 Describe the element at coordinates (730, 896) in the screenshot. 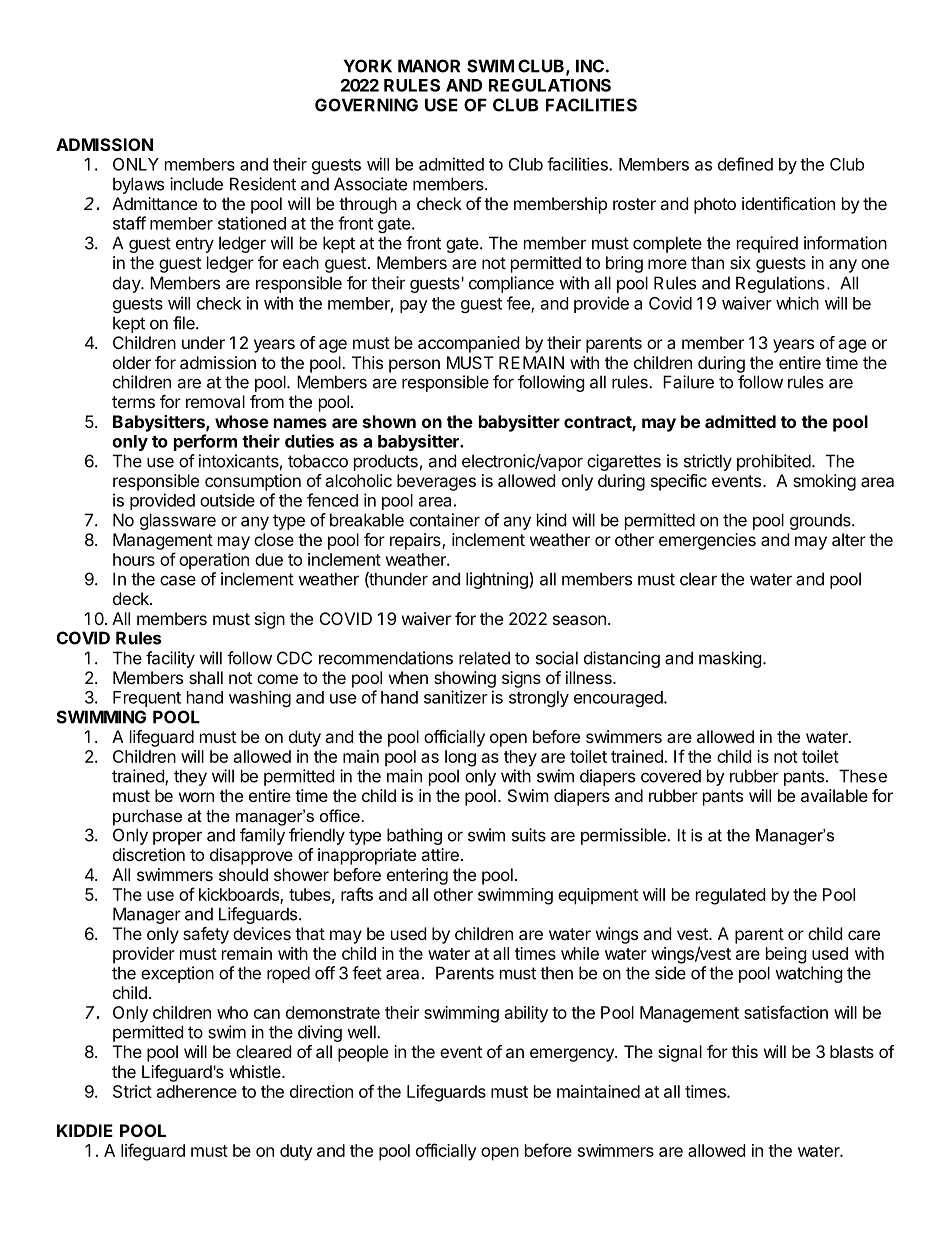

I see `regulated` at that location.
